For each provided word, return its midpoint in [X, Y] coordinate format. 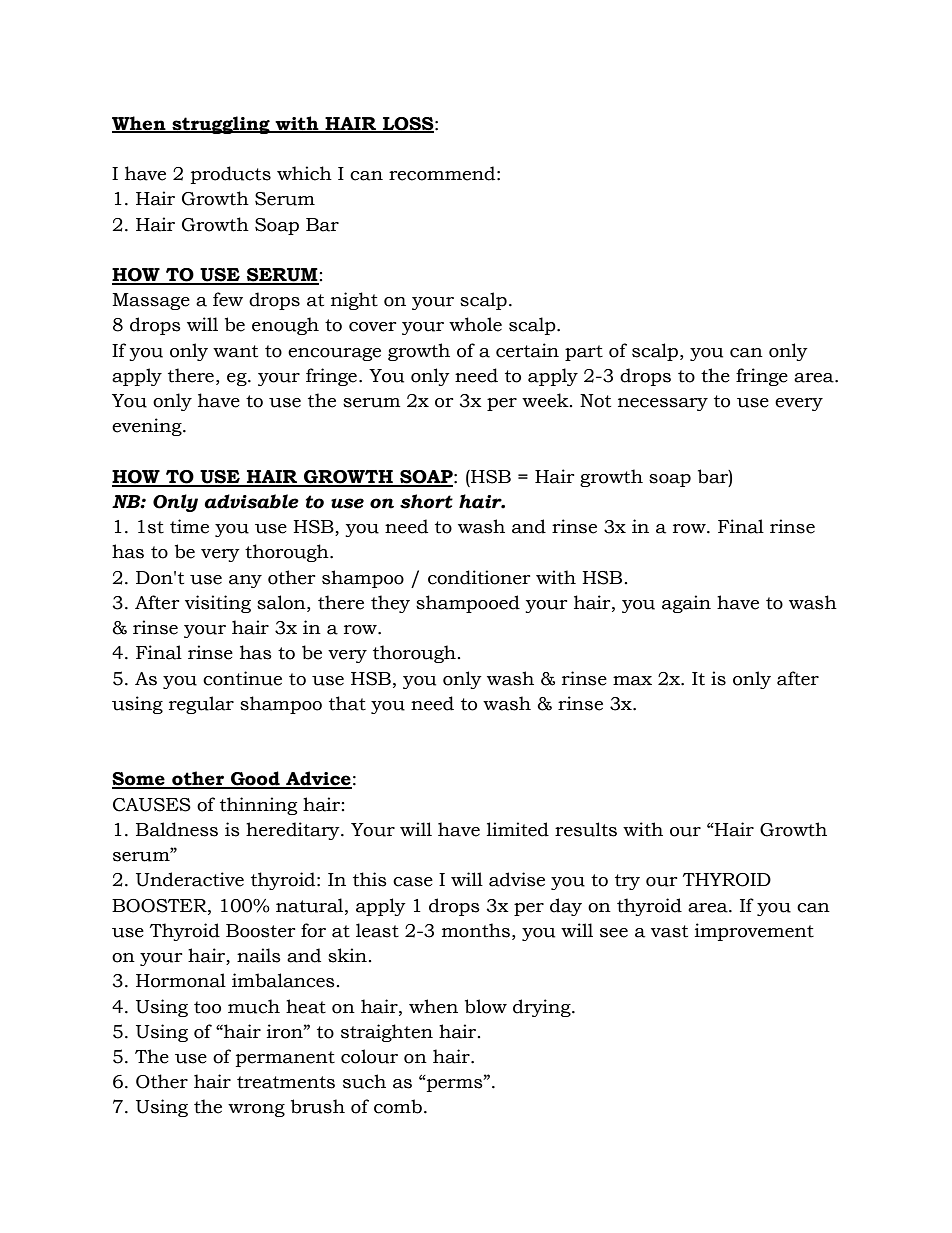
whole [475, 324]
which [304, 173]
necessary [663, 404]
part [584, 353]
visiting [218, 604]
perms [454, 1085]
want [235, 351]
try [627, 882]
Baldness [177, 829]
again [686, 604]
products [231, 175]
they [390, 604]
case [413, 882]
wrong [256, 1110]
